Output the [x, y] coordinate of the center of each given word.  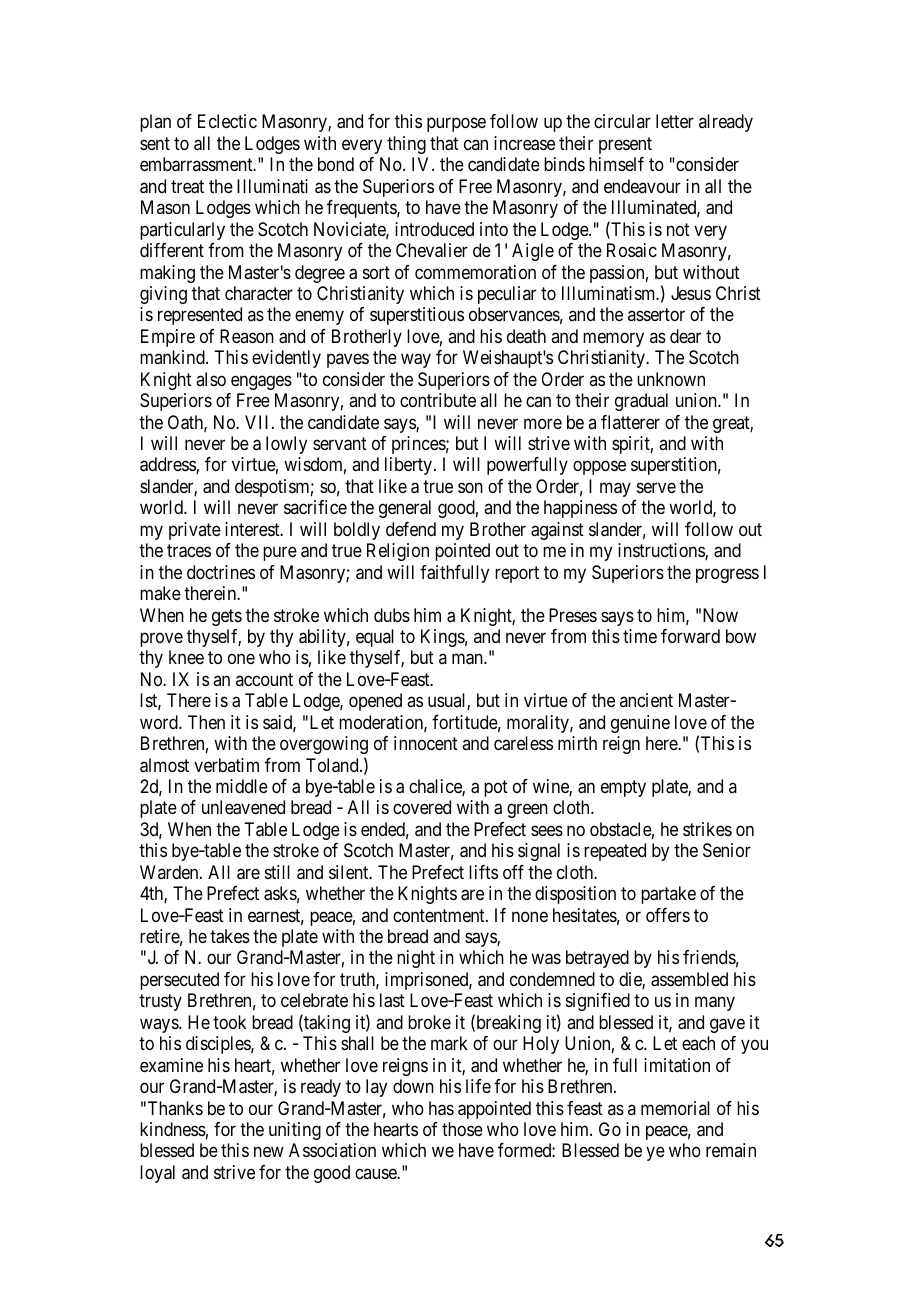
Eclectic [227, 121]
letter [675, 121]
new [269, 1152]
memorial [675, 1108]
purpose [456, 125]
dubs [392, 615]
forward [690, 636]
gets [227, 617]
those [462, 1129]
